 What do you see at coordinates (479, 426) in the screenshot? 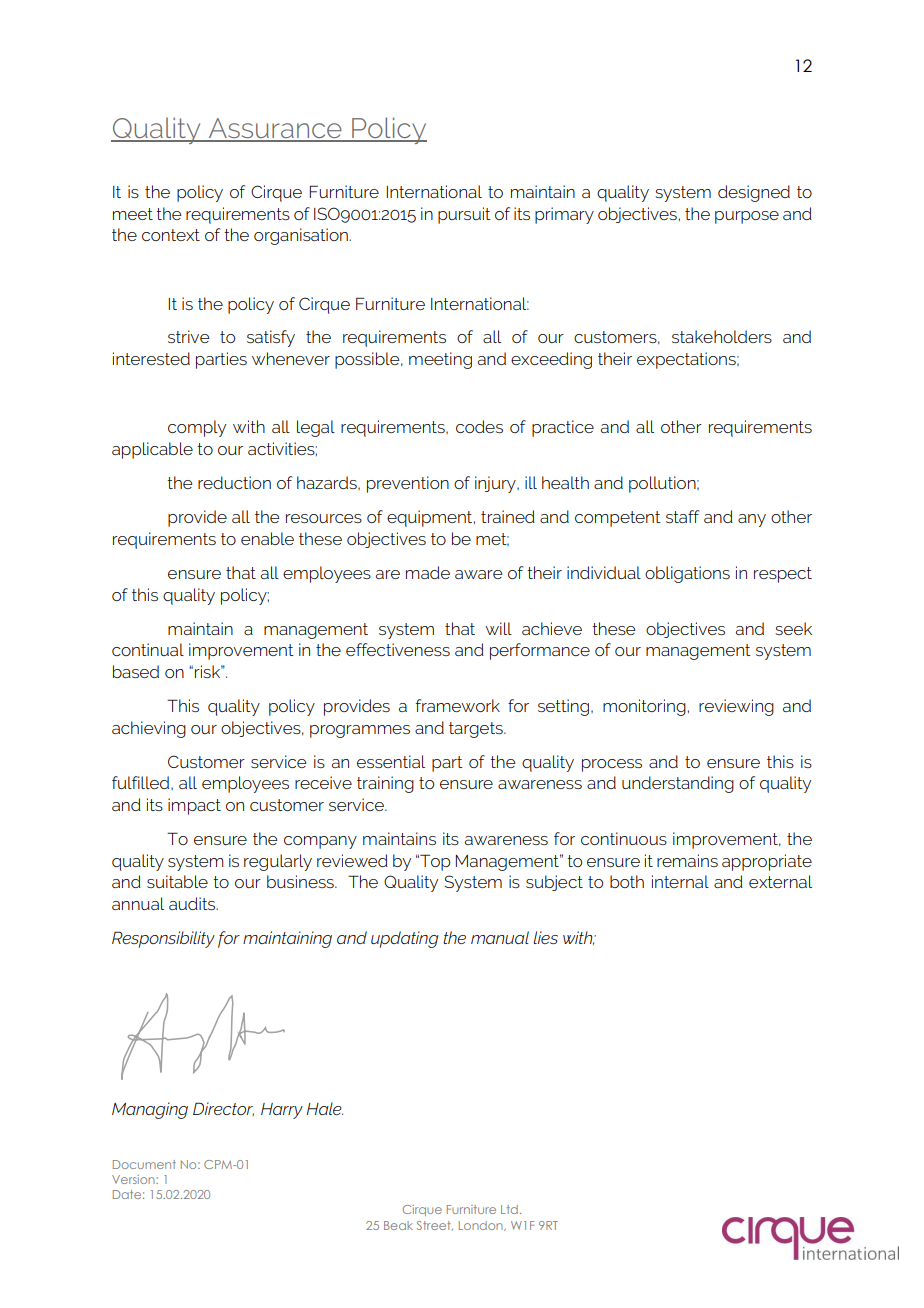
I see `codes` at bounding box center [479, 426].
